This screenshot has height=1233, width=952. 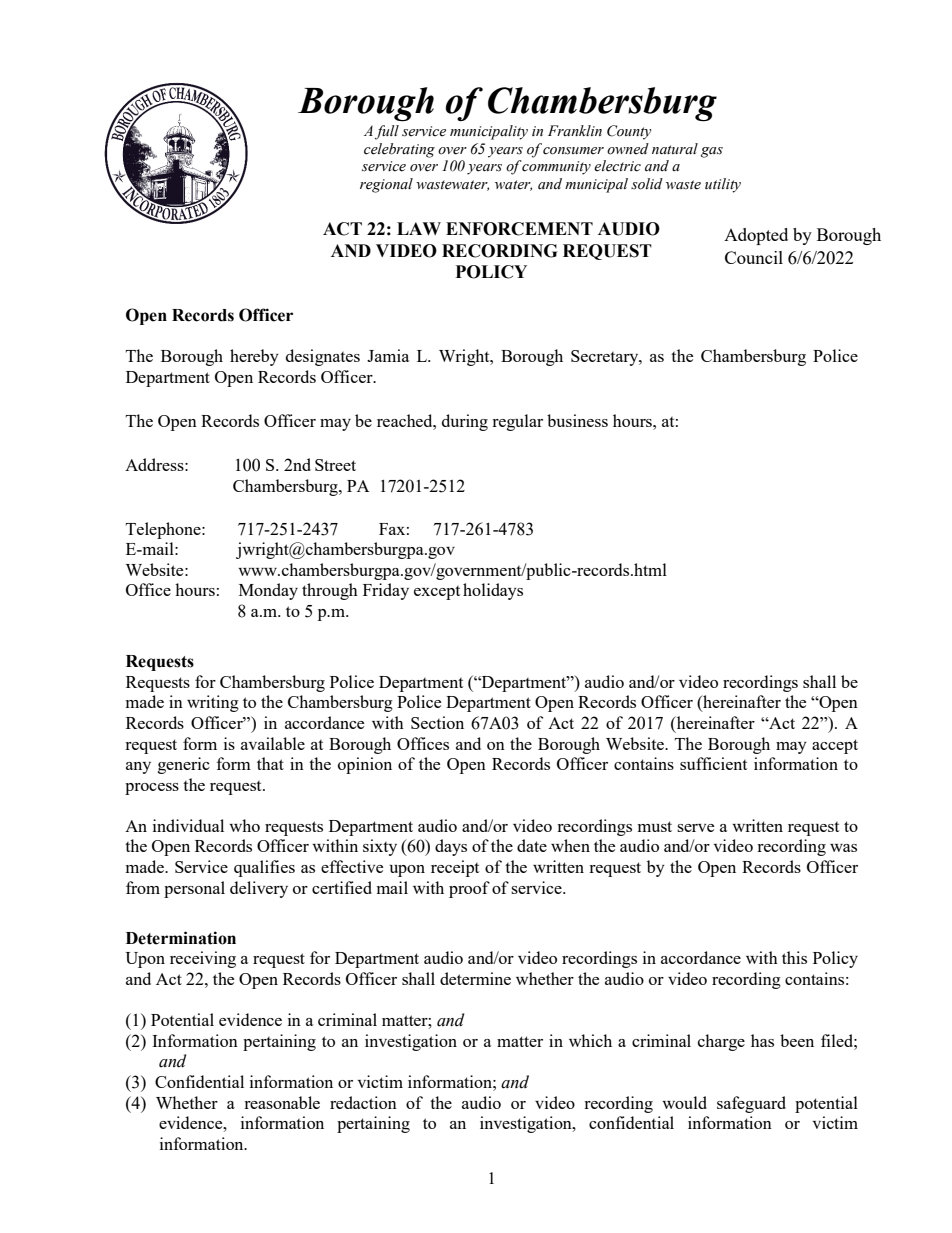 I want to click on regional, so click(x=386, y=185).
